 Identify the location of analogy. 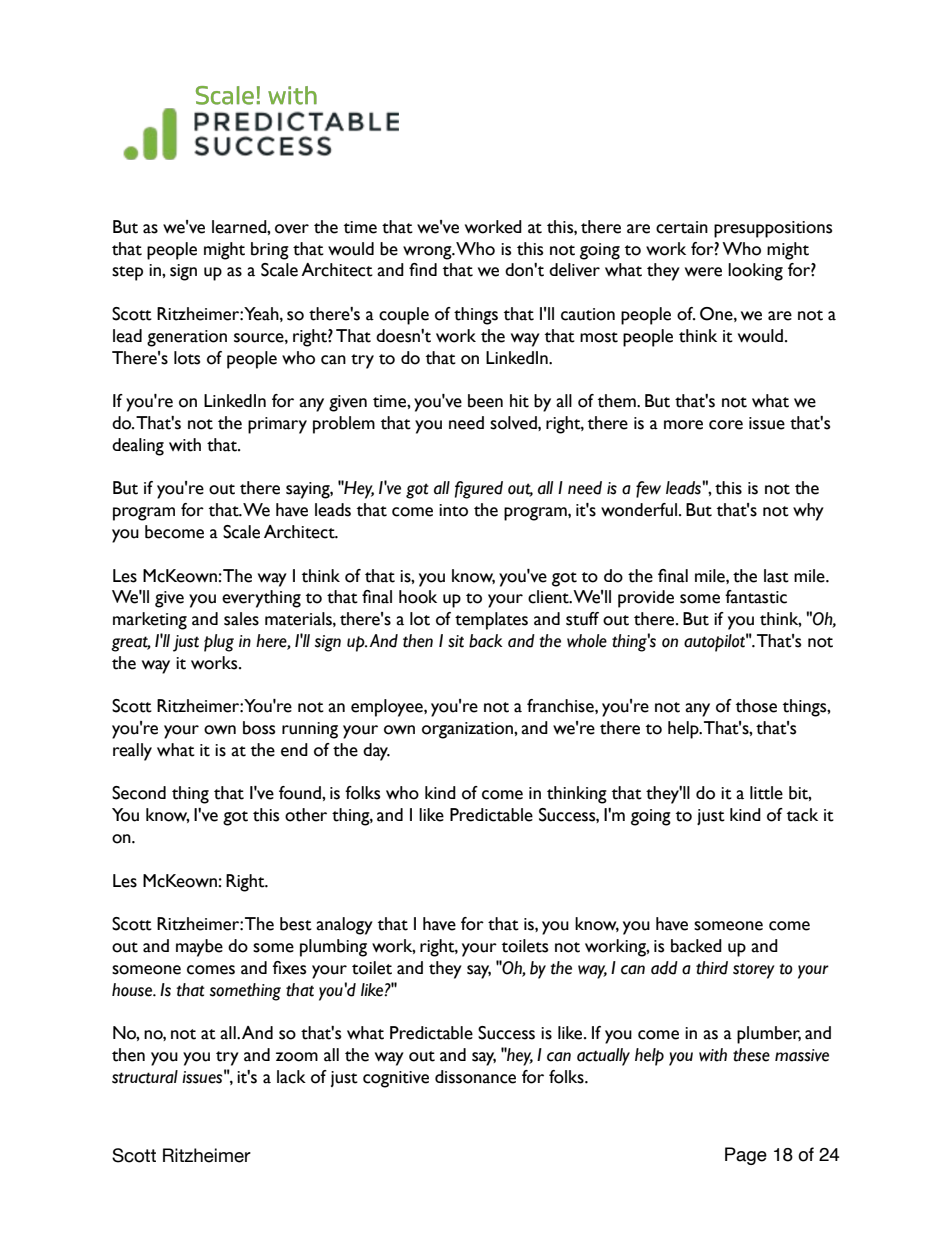
(344, 926).
